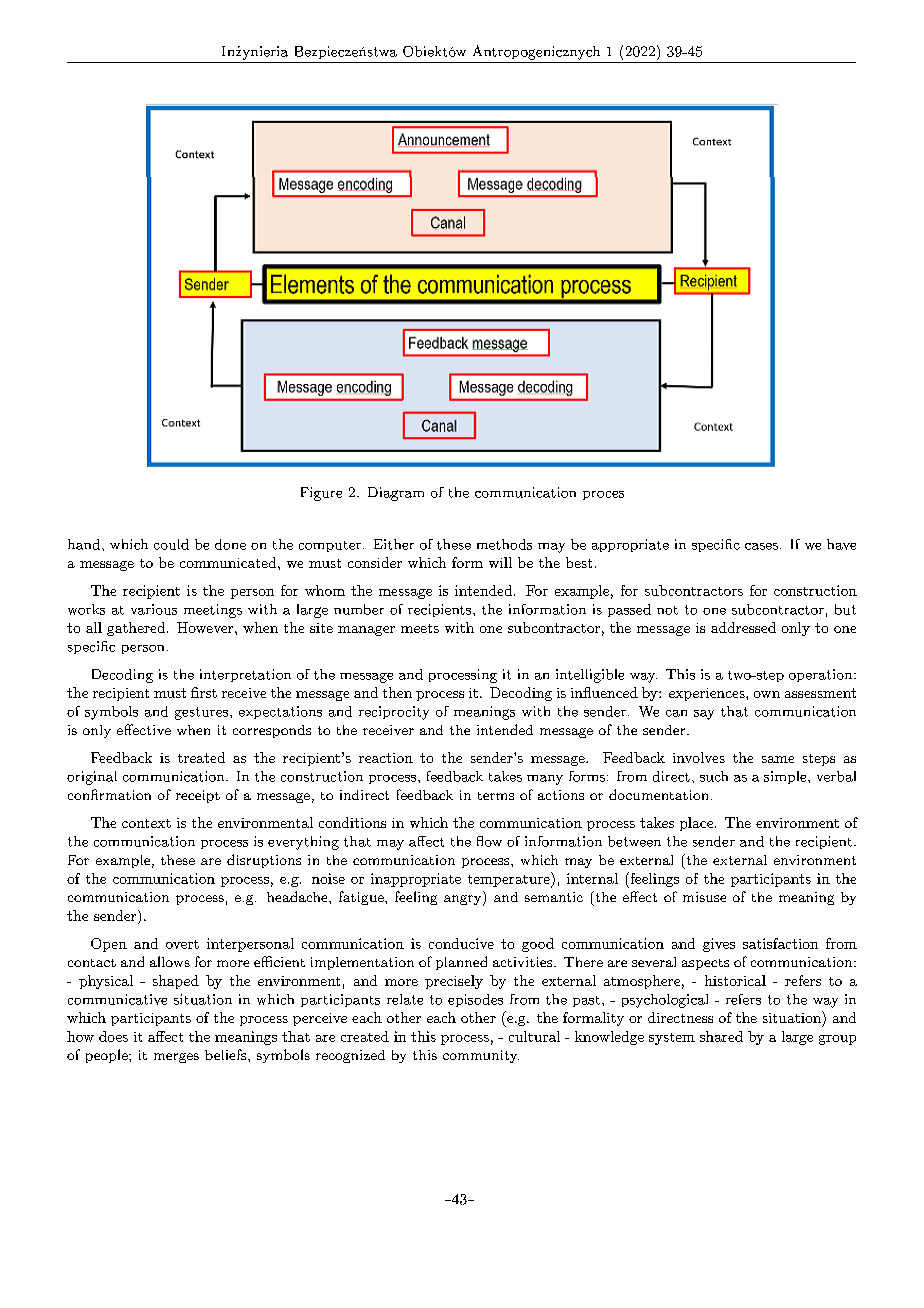  Describe the element at coordinates (396, 494) in the image. I see `Diagram` at that location.
